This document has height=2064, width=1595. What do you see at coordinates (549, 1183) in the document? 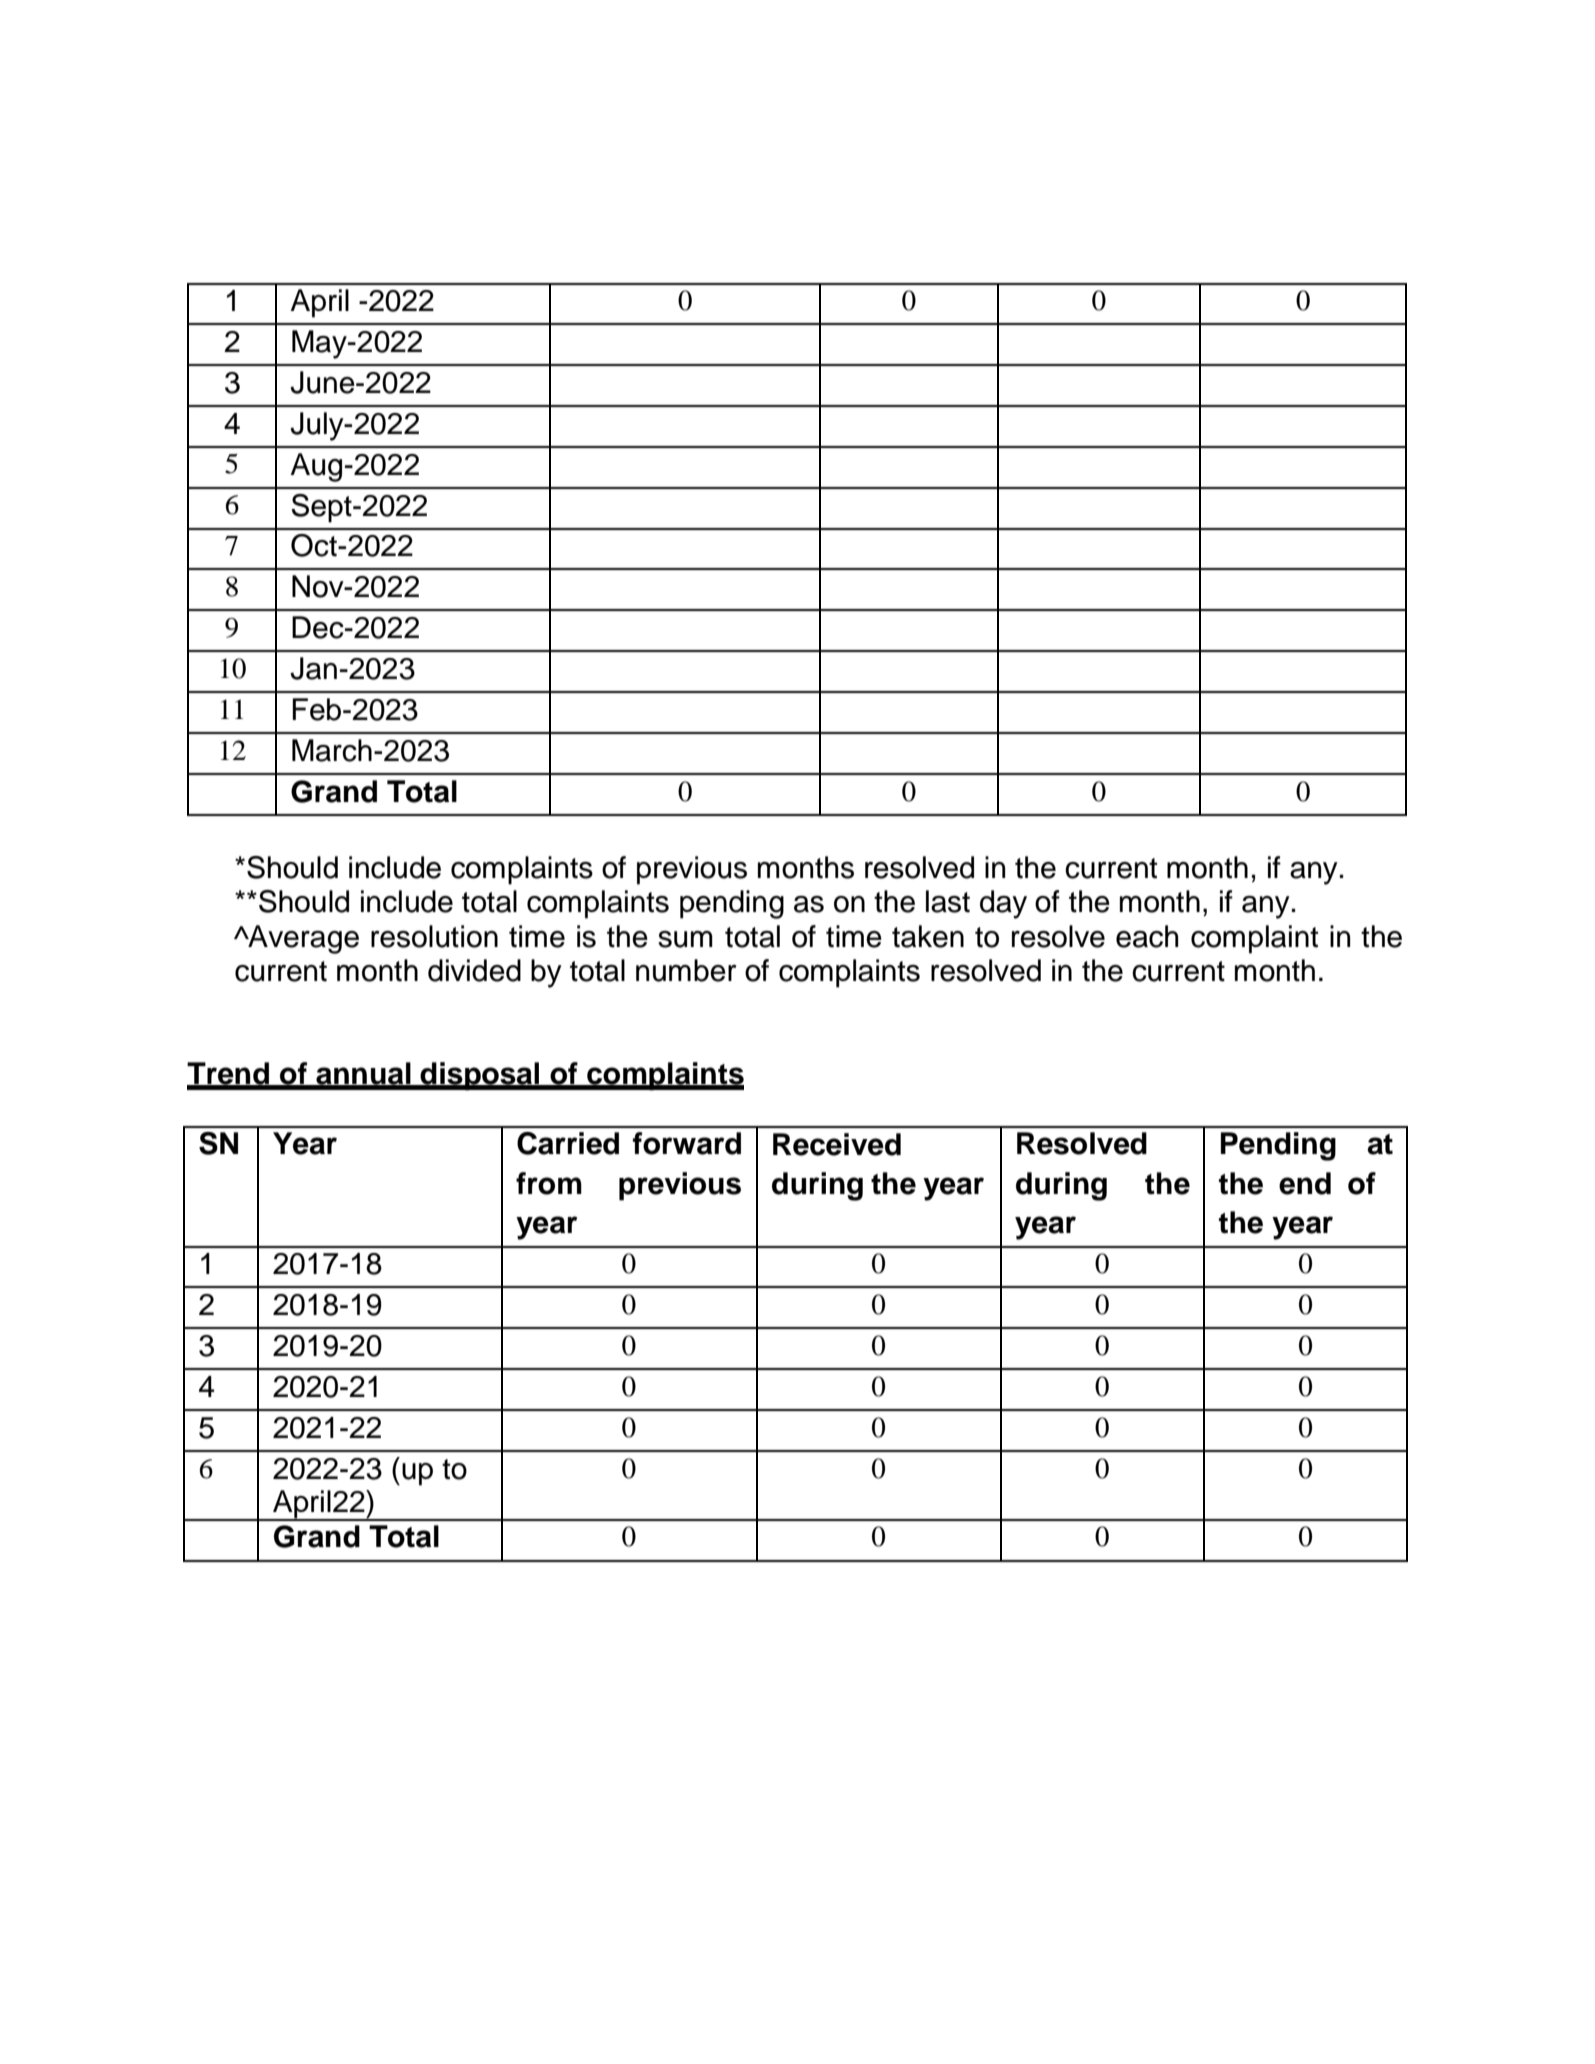
I see `from` at bounding box center [549, 1183].
